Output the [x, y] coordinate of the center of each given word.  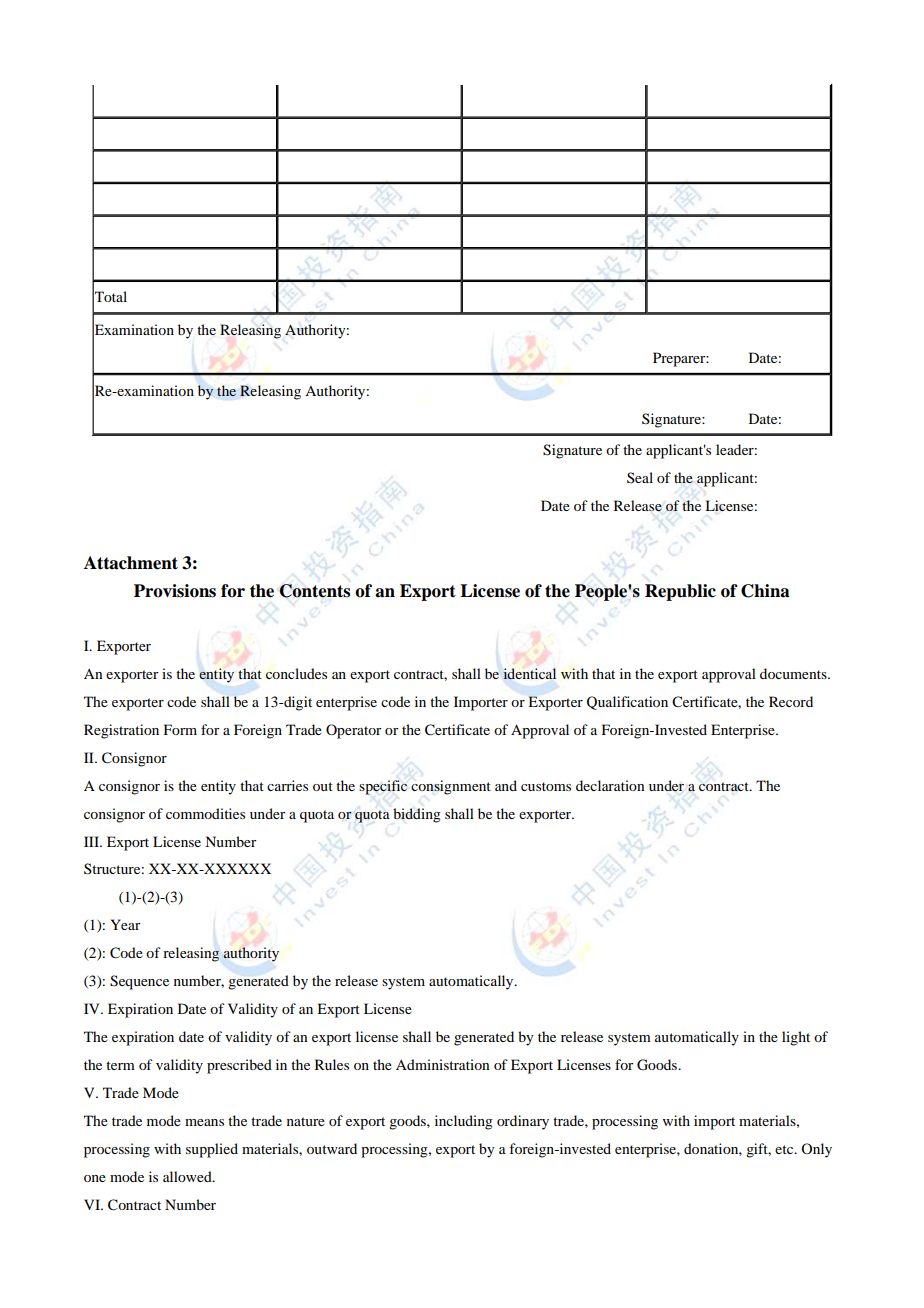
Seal [640, 477]
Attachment [131, 563]
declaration [610, 785]
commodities [205, 813]
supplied [212, 1150]
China [765, 591]
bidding [417, 815]
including [464, 1122]
